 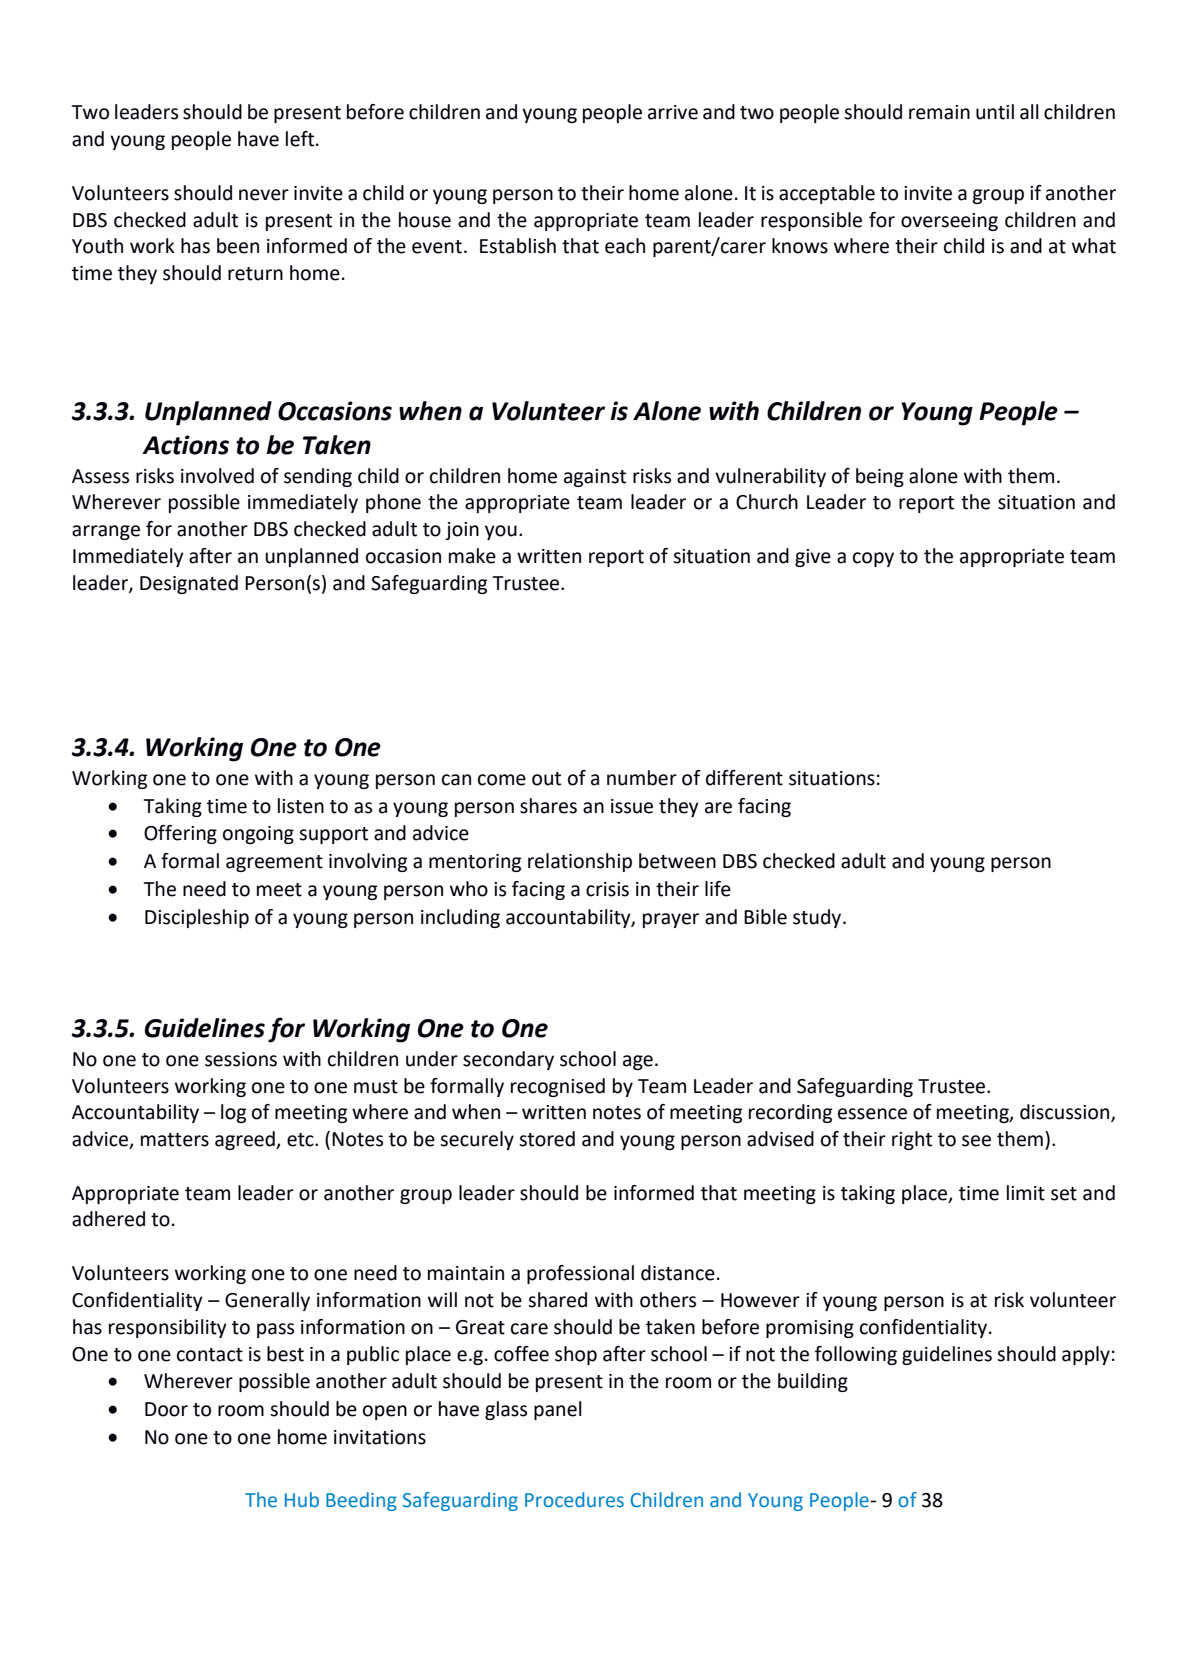 What do you see at coordinates (264, 195) in the screenshot?
I see `never` at bounding box center [264, 195].
